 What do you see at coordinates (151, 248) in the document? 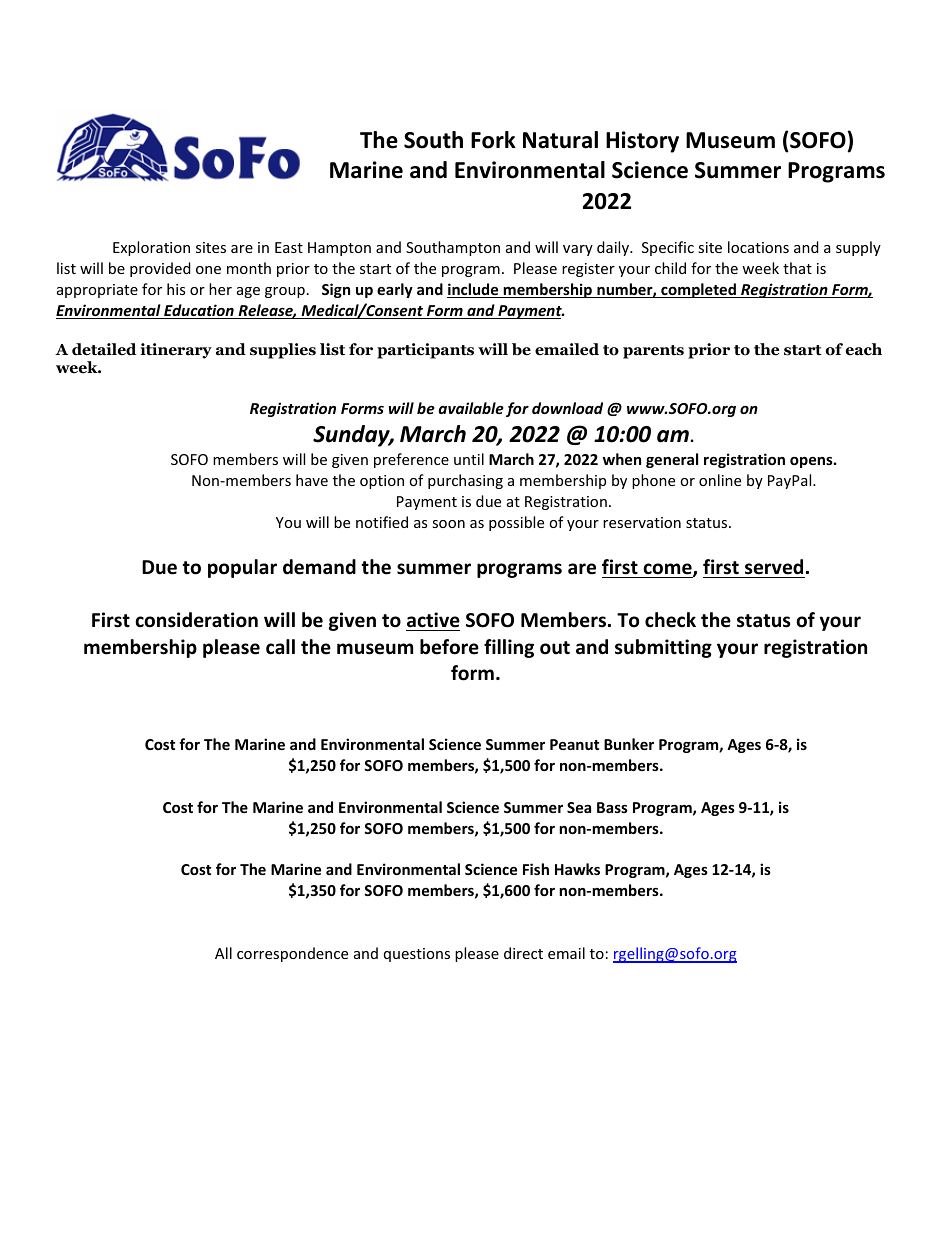
I see `Exploration` at bounding box center [151, 248].
